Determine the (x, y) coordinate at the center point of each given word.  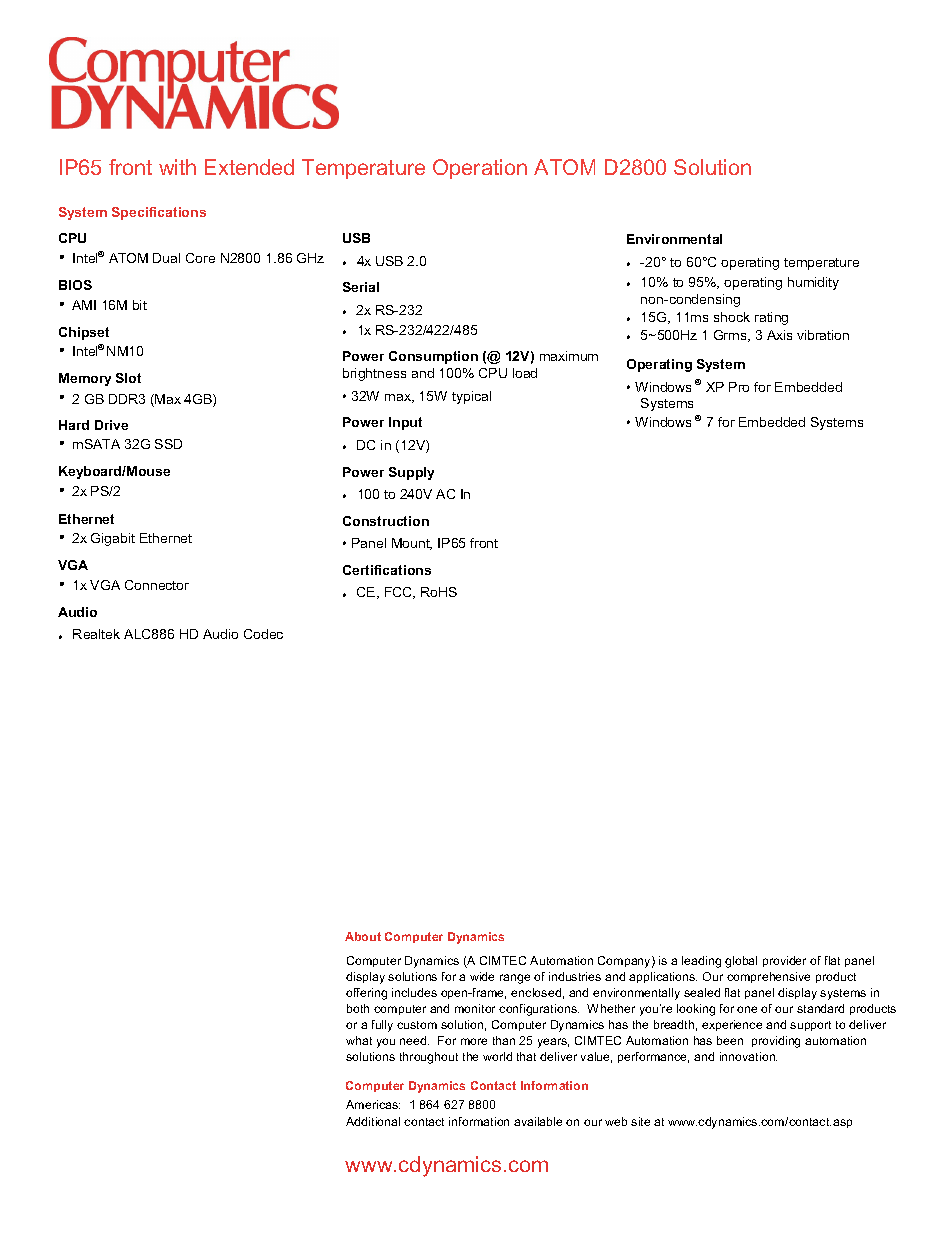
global (741, 962)
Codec (263, 634)
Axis (779, 335)
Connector (157, 585)
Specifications (159, 213)
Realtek (96, 634)
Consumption (433, 357)
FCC (400, 593)
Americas (373, 1104)
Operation (480, 169)
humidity (813, 283)
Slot (128, 378)
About (363, 936)
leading (701, 962)
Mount (412, 544)
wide (482, 976)
